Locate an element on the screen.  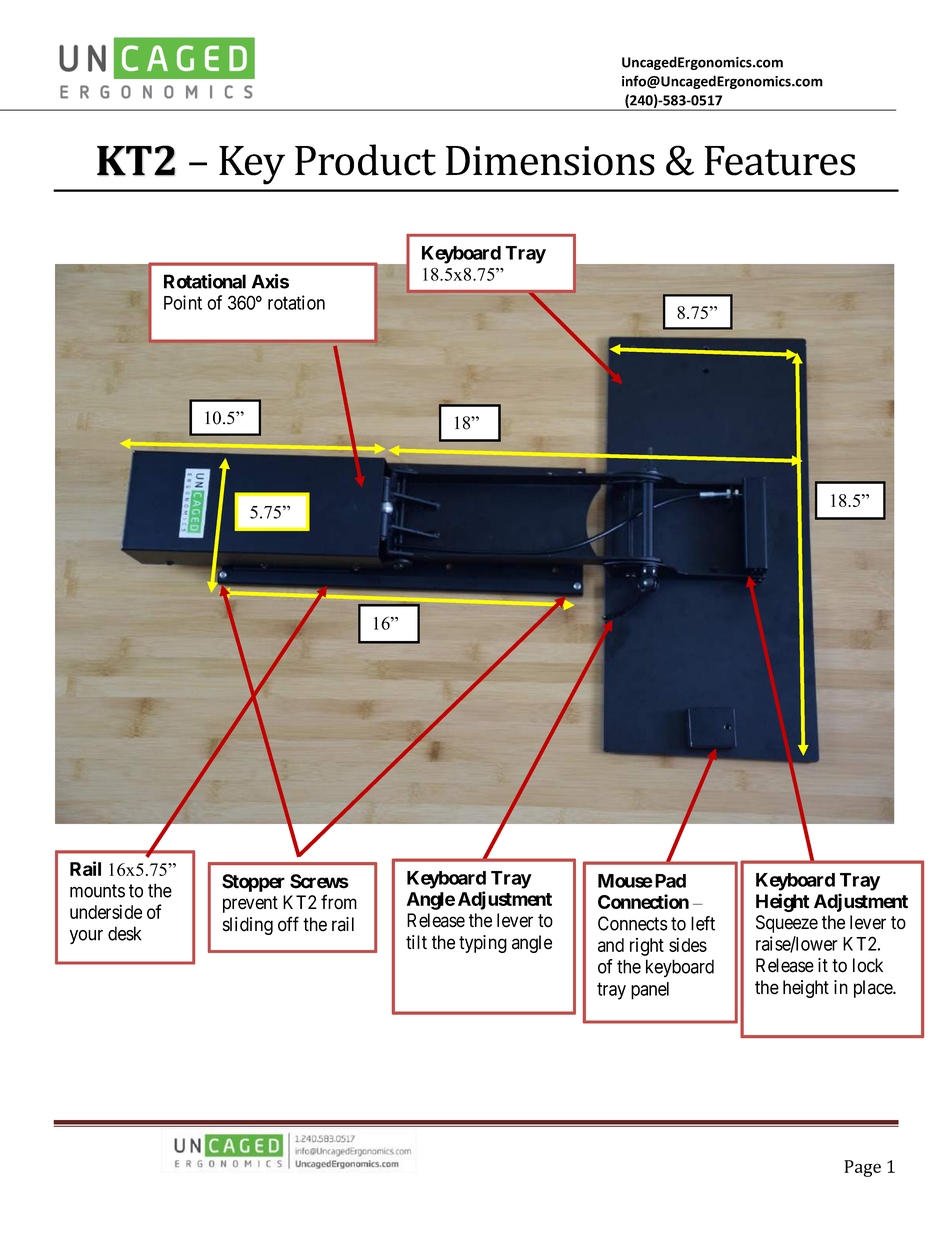
desk is located at coordinates (124, 933).
